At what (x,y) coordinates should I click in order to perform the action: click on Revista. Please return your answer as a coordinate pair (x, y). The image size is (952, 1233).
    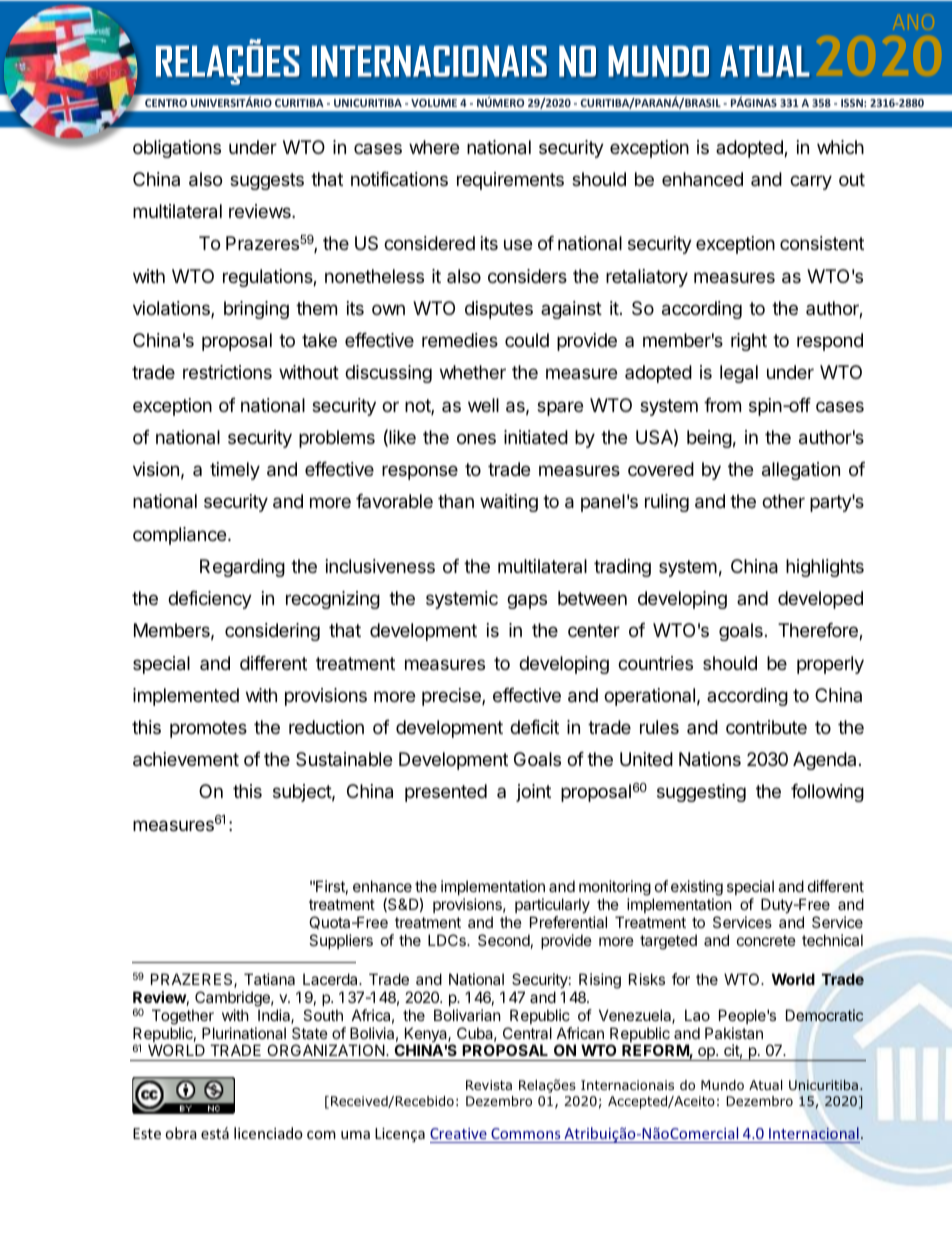
    Looking at the image, I should click on (489, 1085).
